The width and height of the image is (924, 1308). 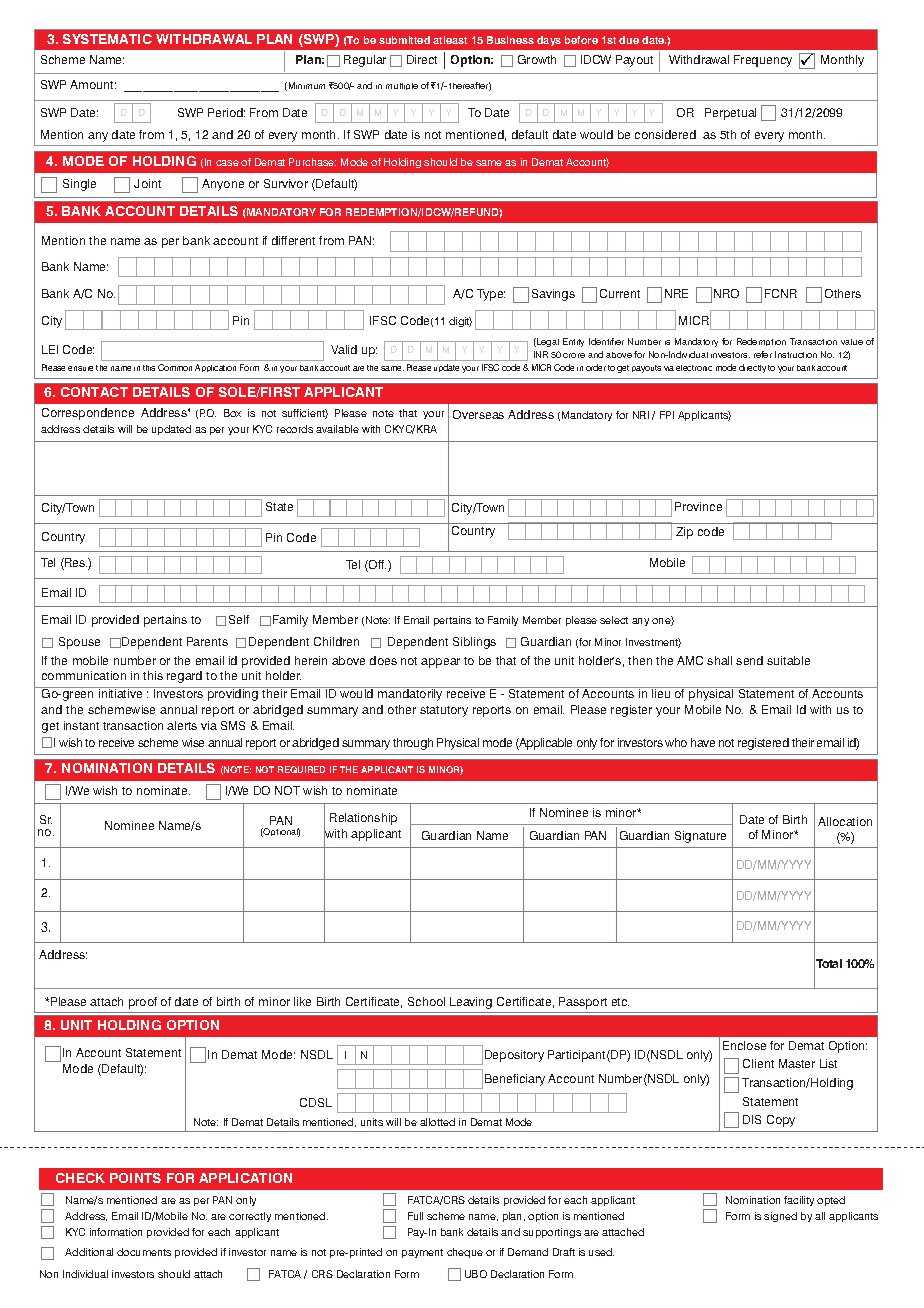 I want to click on documents, so click(x=144, y=1252).
